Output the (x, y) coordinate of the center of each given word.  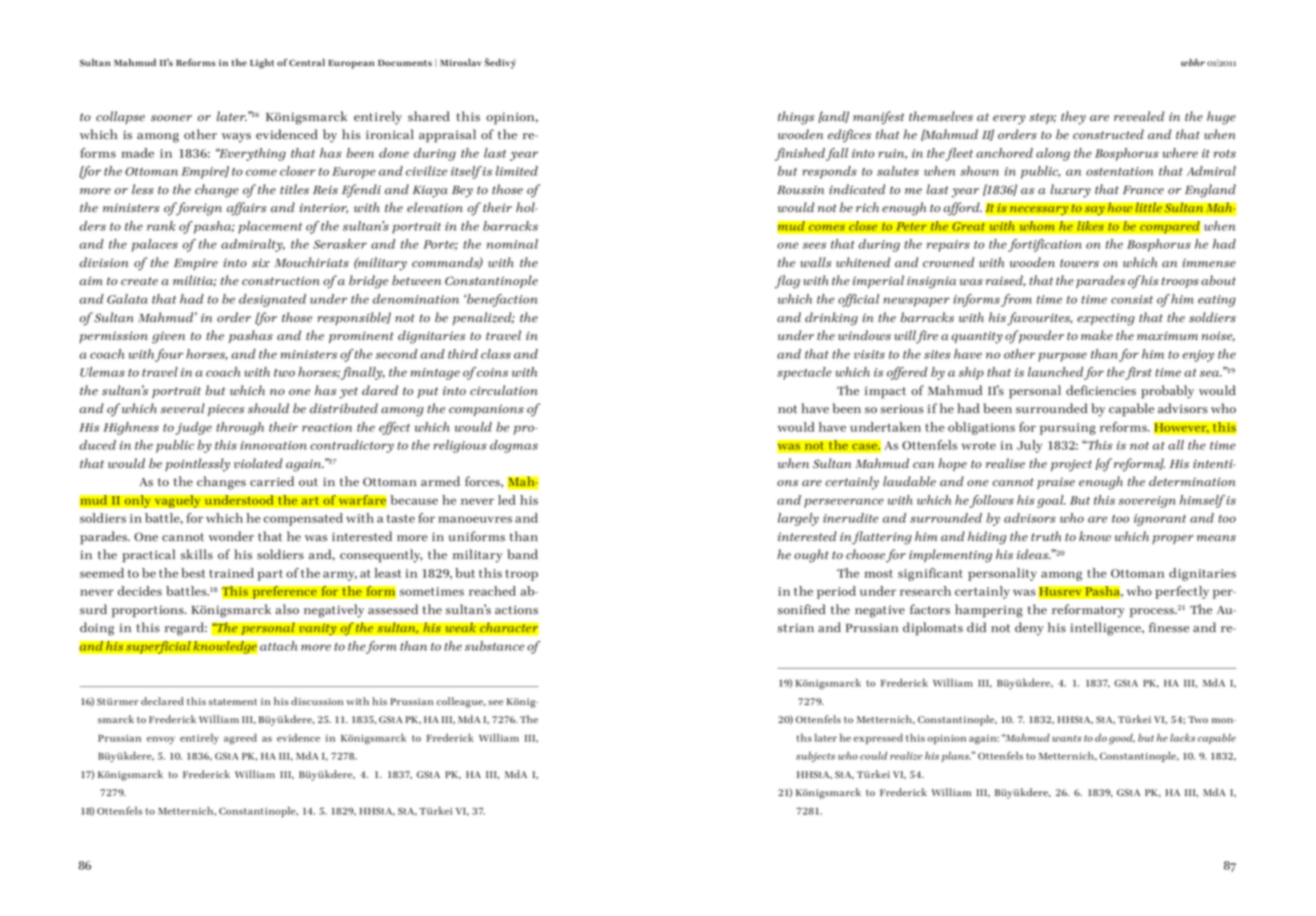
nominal (512, 244)
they (1073, 118)
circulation (504, 390)
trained (231, 573)
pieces (226, 410)
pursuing (1068, 429)
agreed (240, 739)
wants (1067, 738)
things (796, 118)
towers (1079, 263)
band (522, 554)
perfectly (1182, 592)
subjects (815, 756)
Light (262, 64)
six (261, 262)
